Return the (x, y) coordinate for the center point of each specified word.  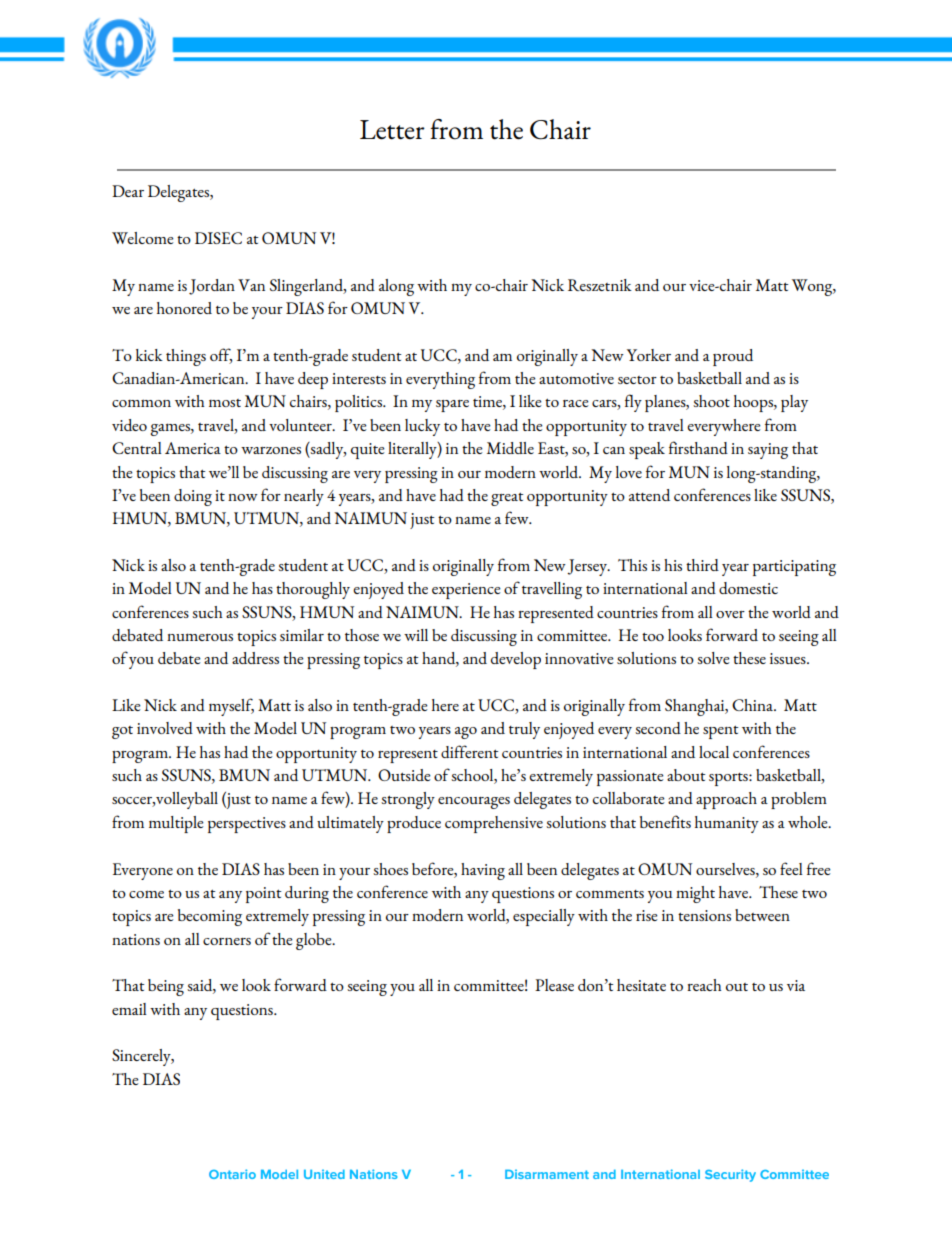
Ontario (232, 1174)
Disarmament (547, 1174)
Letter (392, 130)
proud (733, 357)
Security (730, 1175)
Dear (128, 191)
